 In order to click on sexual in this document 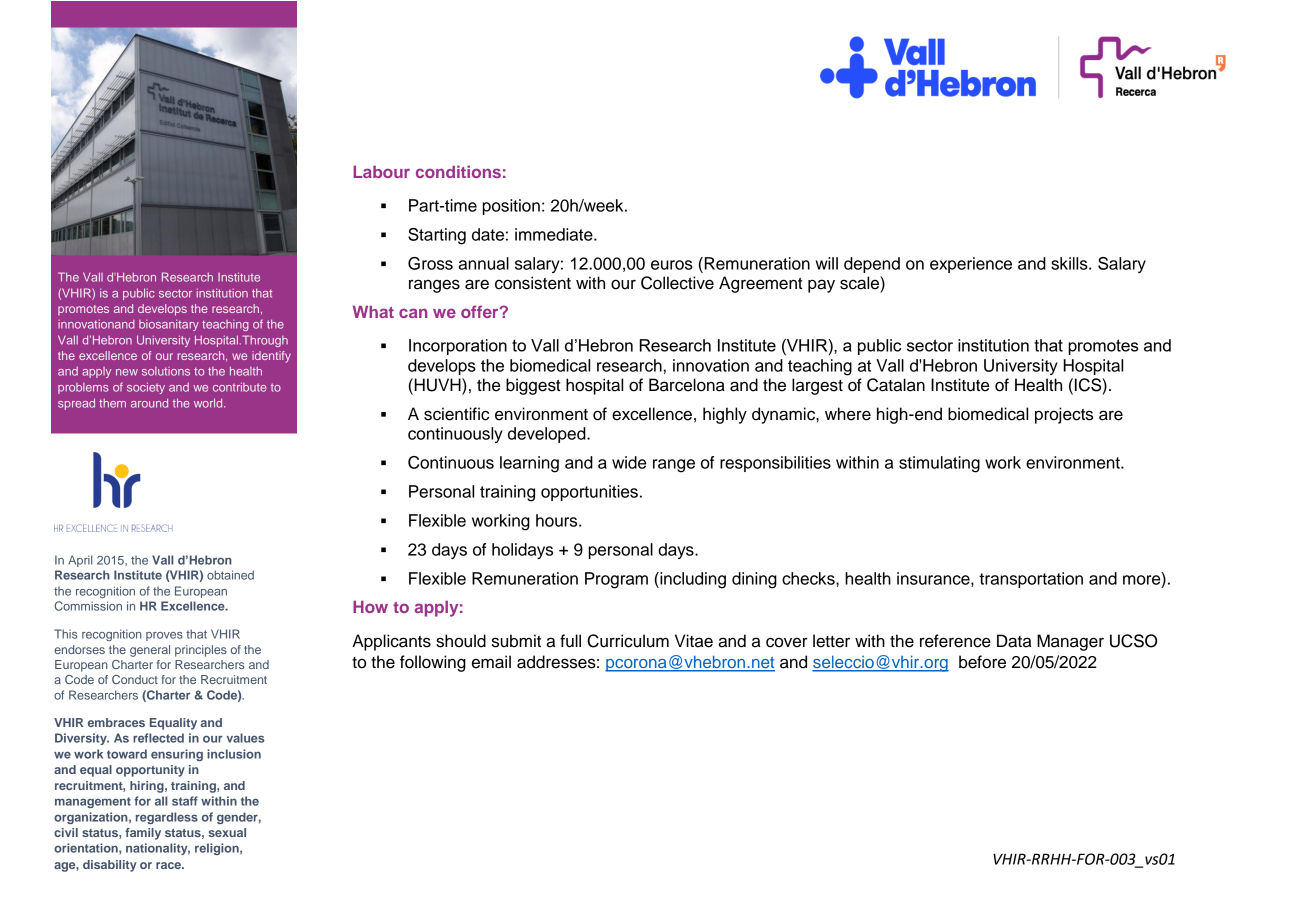, I will do `click(227, 832)`.
